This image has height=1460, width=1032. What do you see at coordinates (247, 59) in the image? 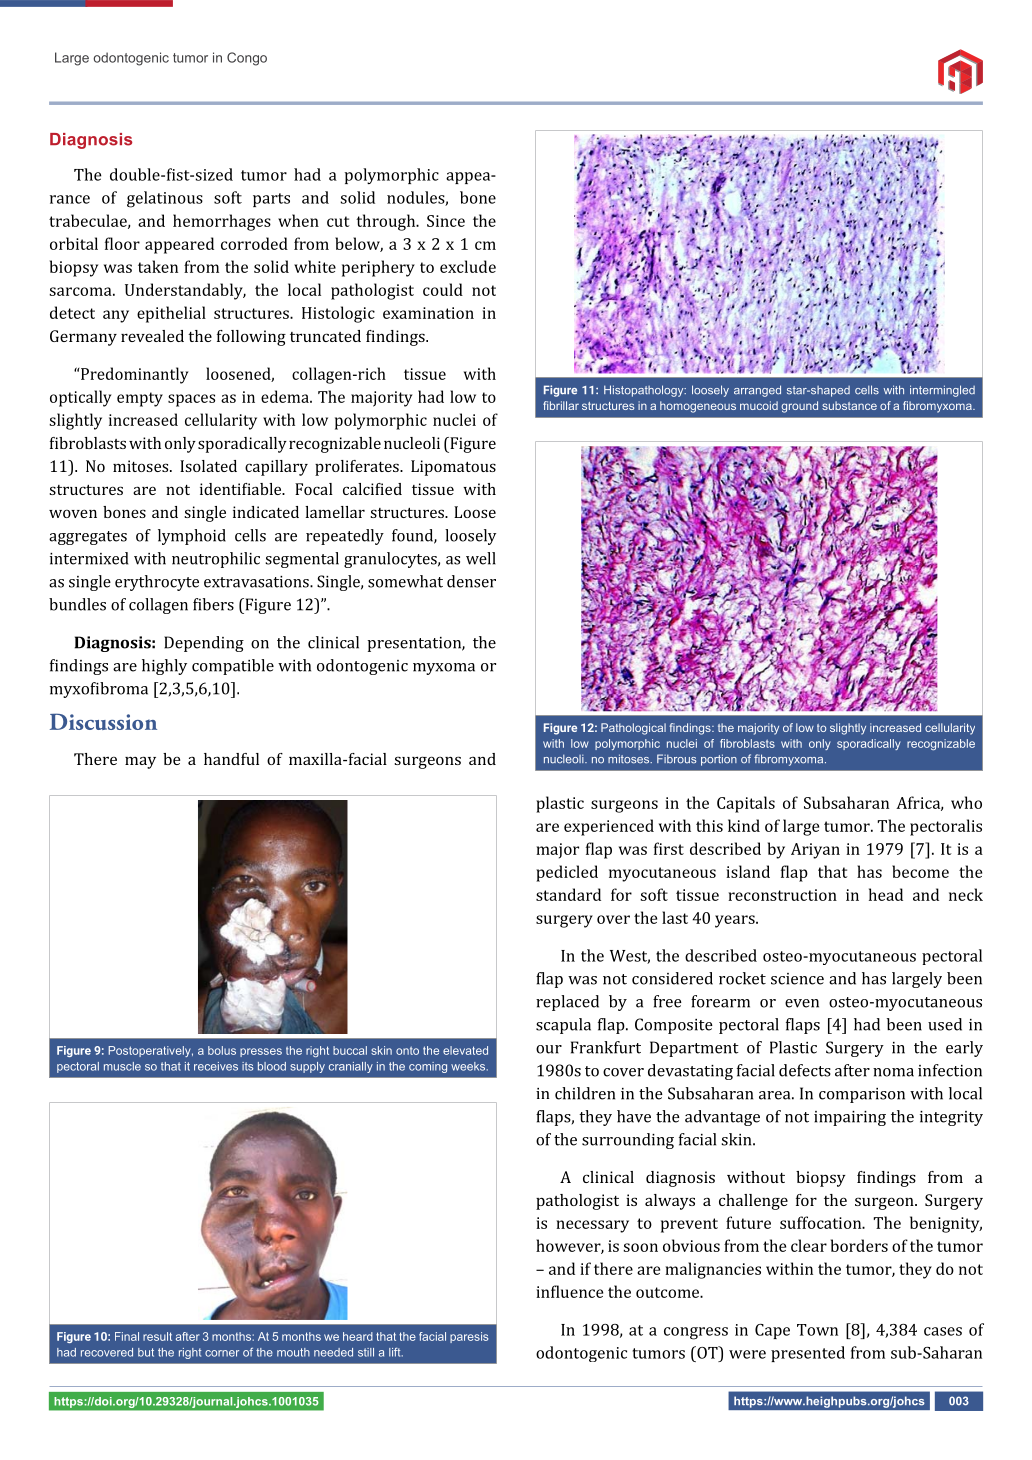
I see `Congo` at bounding box center [247, 59].
